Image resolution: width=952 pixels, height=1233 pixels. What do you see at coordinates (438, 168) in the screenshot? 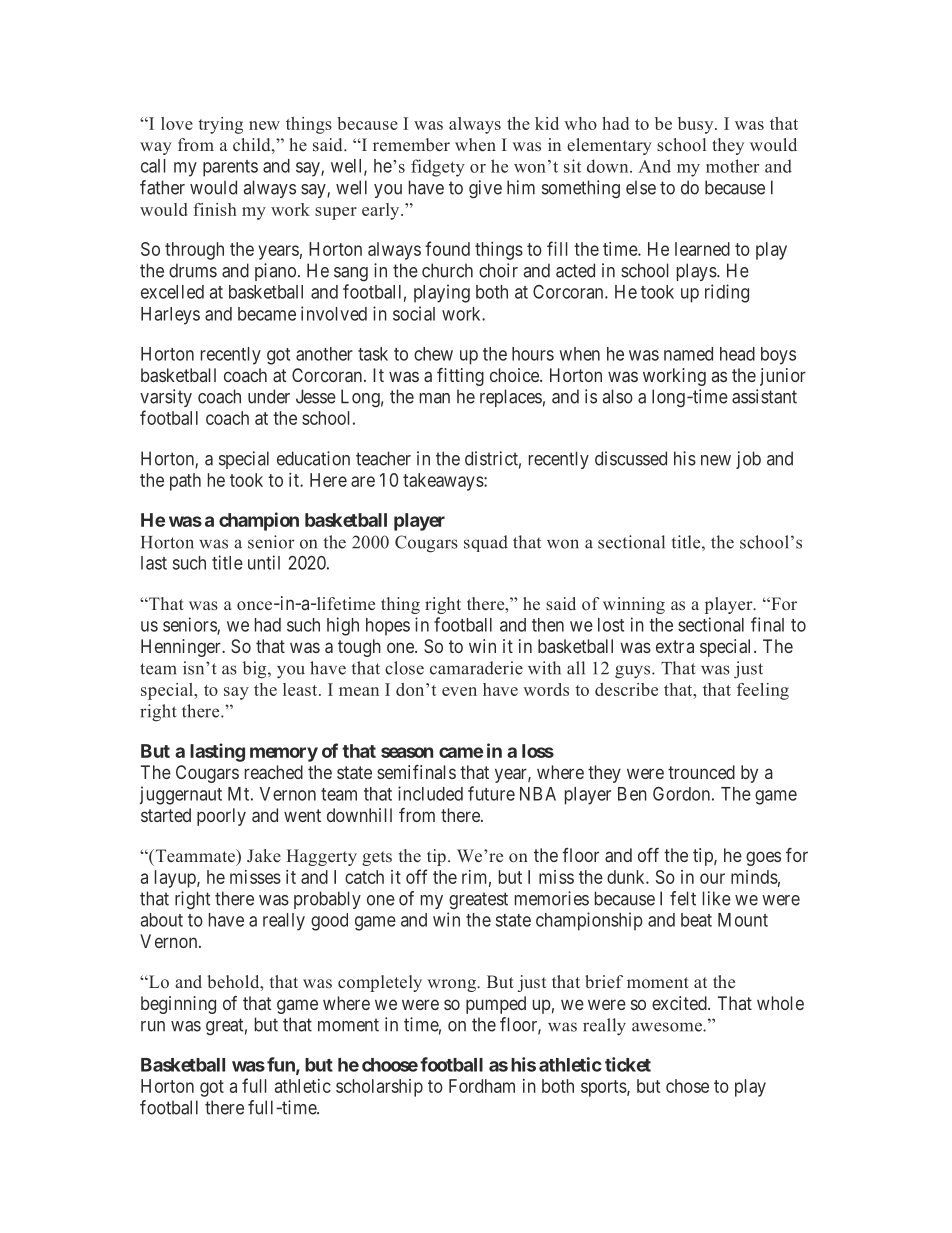
I see `fidgety` at bounding box center [438, 168].
